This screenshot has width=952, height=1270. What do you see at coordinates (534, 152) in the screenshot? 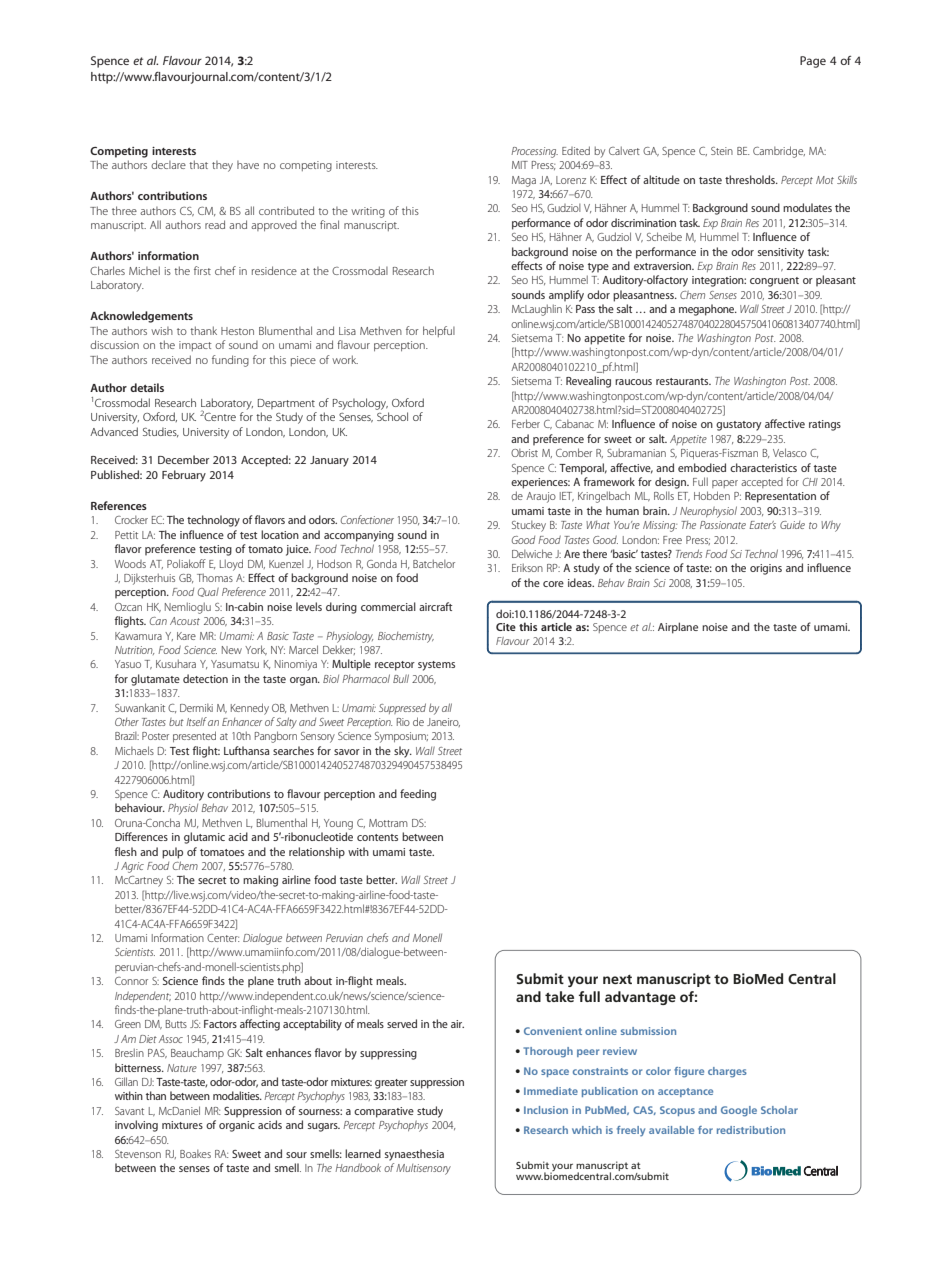
I see `Processing` at bounding box center [534, 152].
